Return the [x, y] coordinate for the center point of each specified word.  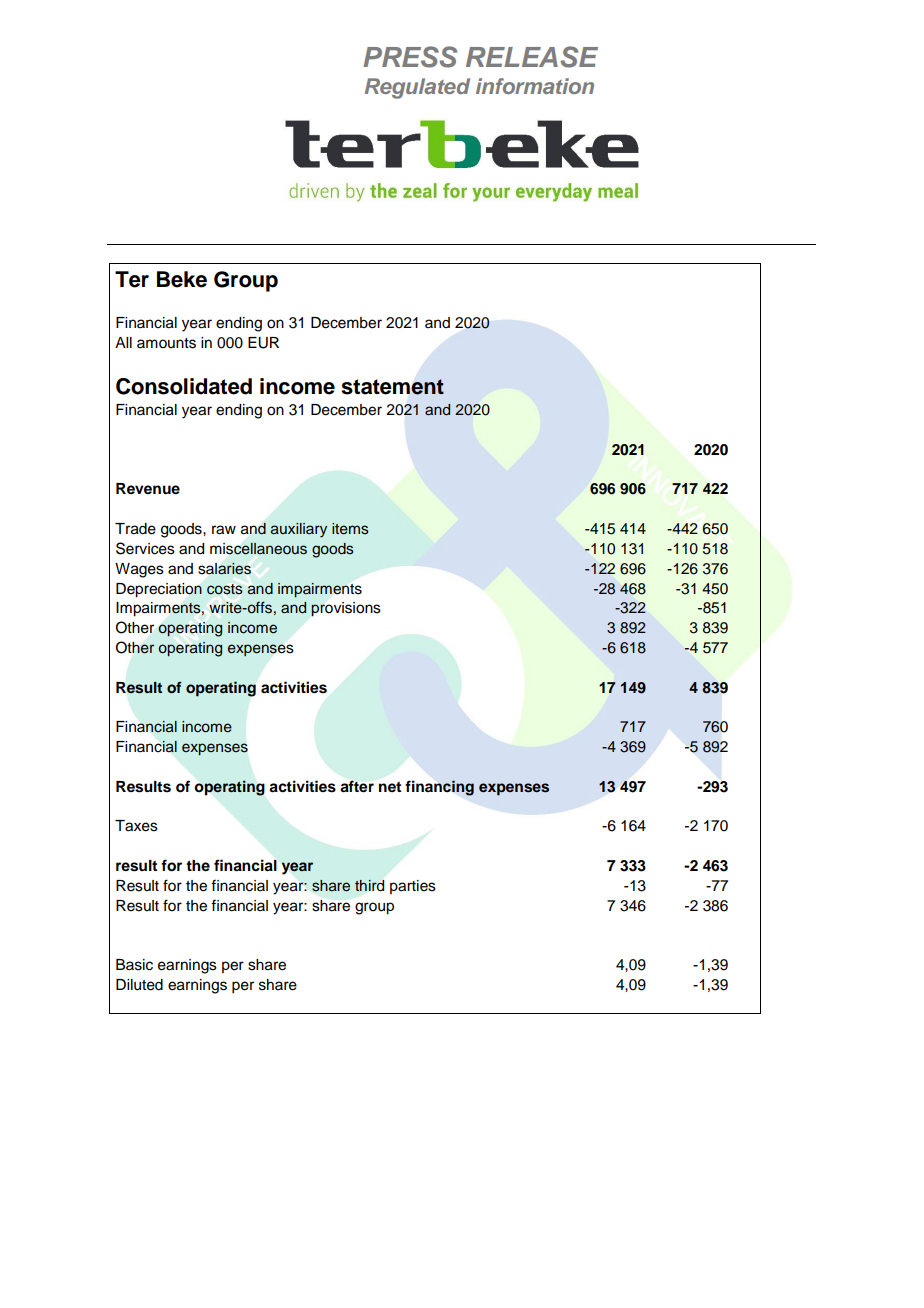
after [357, 786]
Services [145, 548]
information [535, 86]
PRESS [410, 57]
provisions [346, 609]
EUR [263, 343]
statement [392, 387]
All [123, 342]
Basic [134, 965]
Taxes [136, 826]
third [369, 885]
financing [439, 788]
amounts [166, 343]
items [350, 529]
